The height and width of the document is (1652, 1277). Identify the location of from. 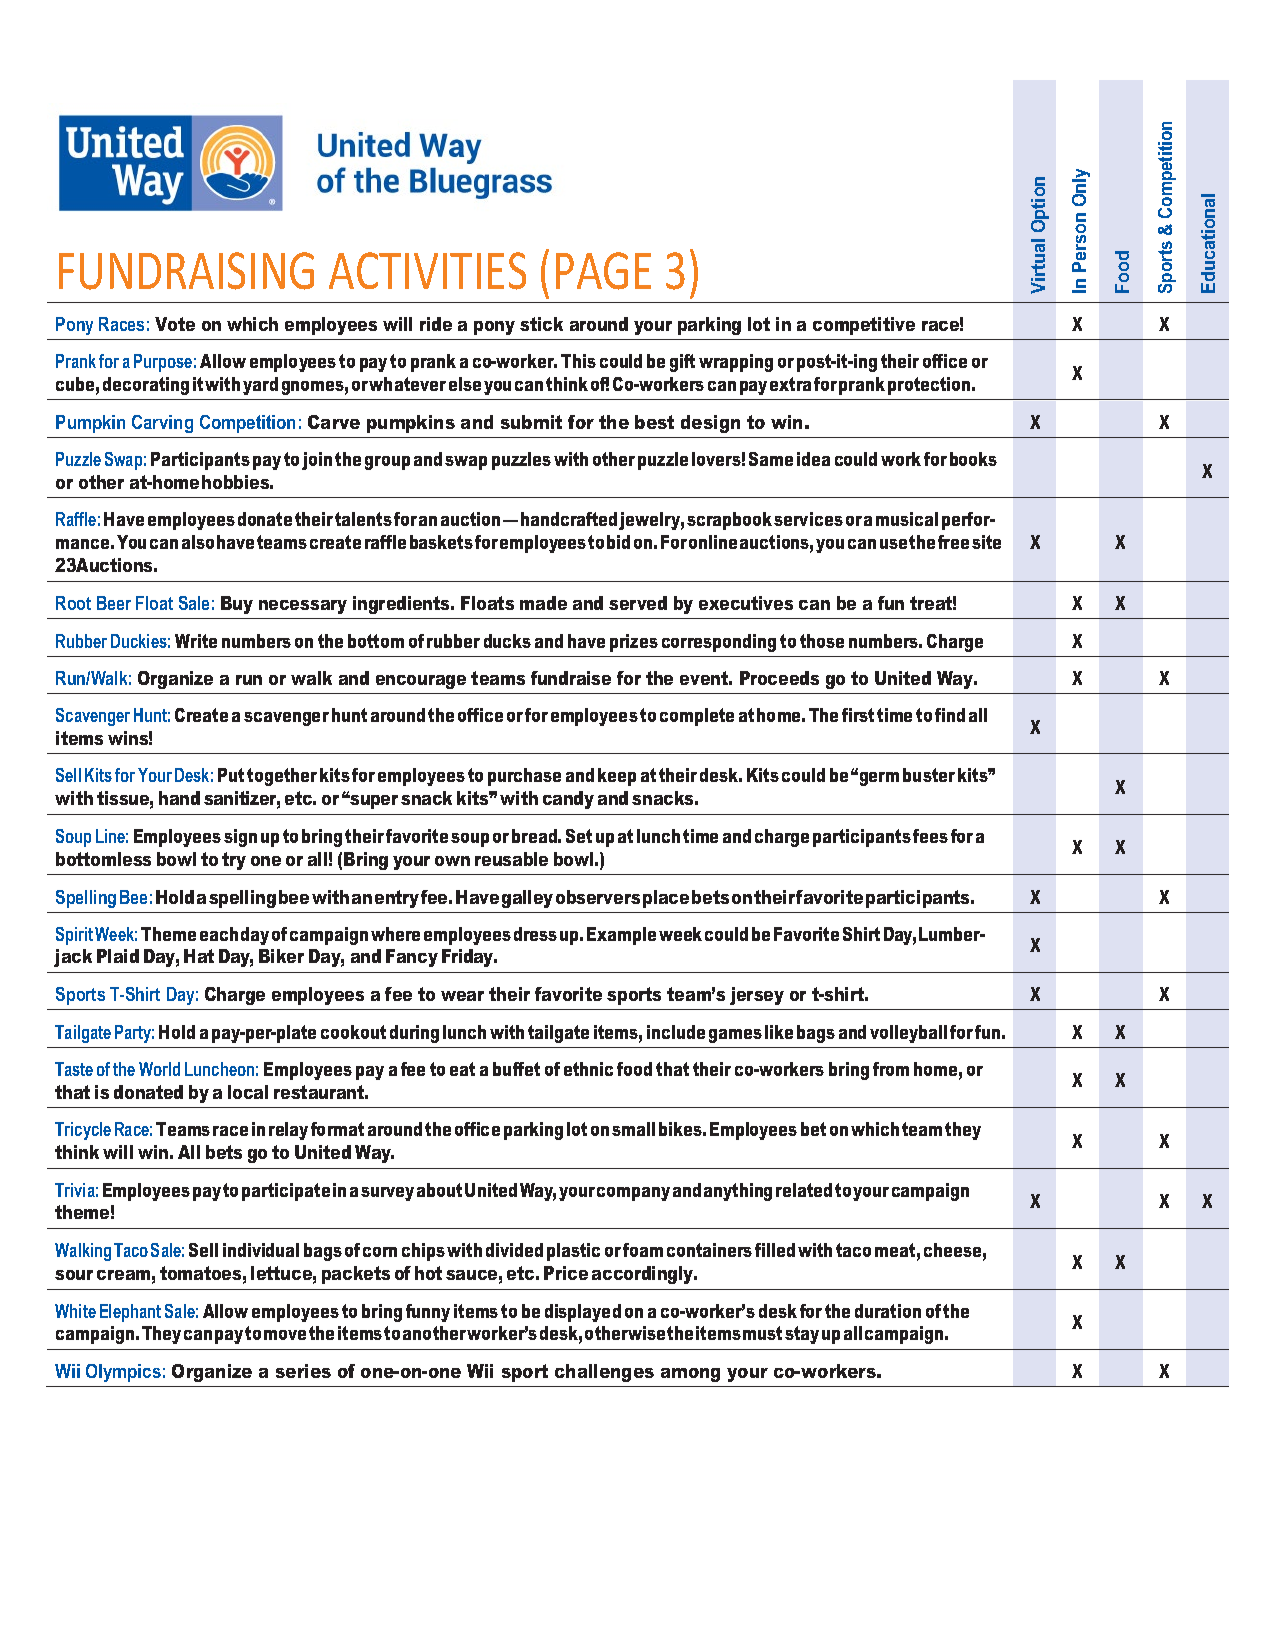
(891, 1069).
